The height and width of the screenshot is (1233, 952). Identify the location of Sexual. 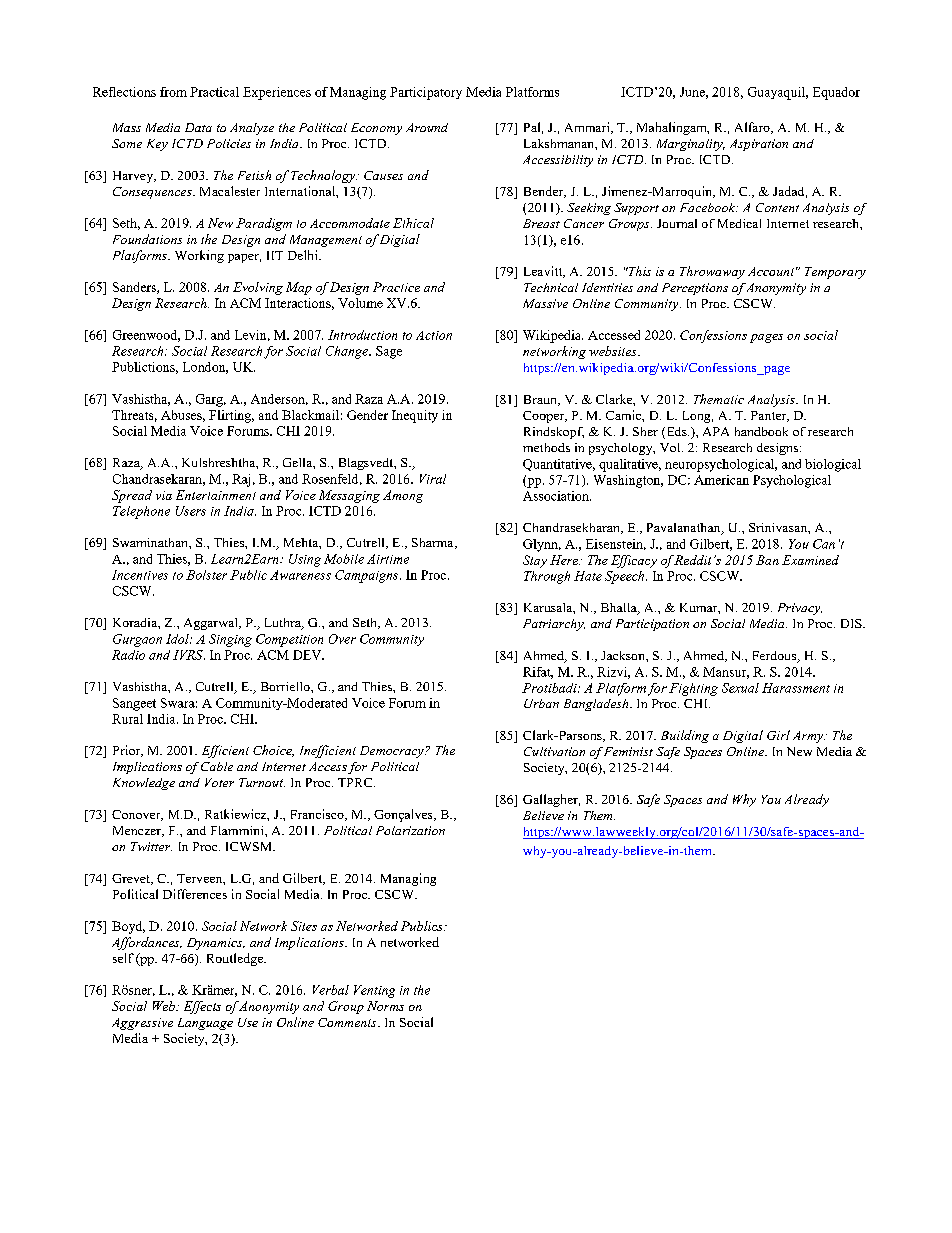
(740, 688).
